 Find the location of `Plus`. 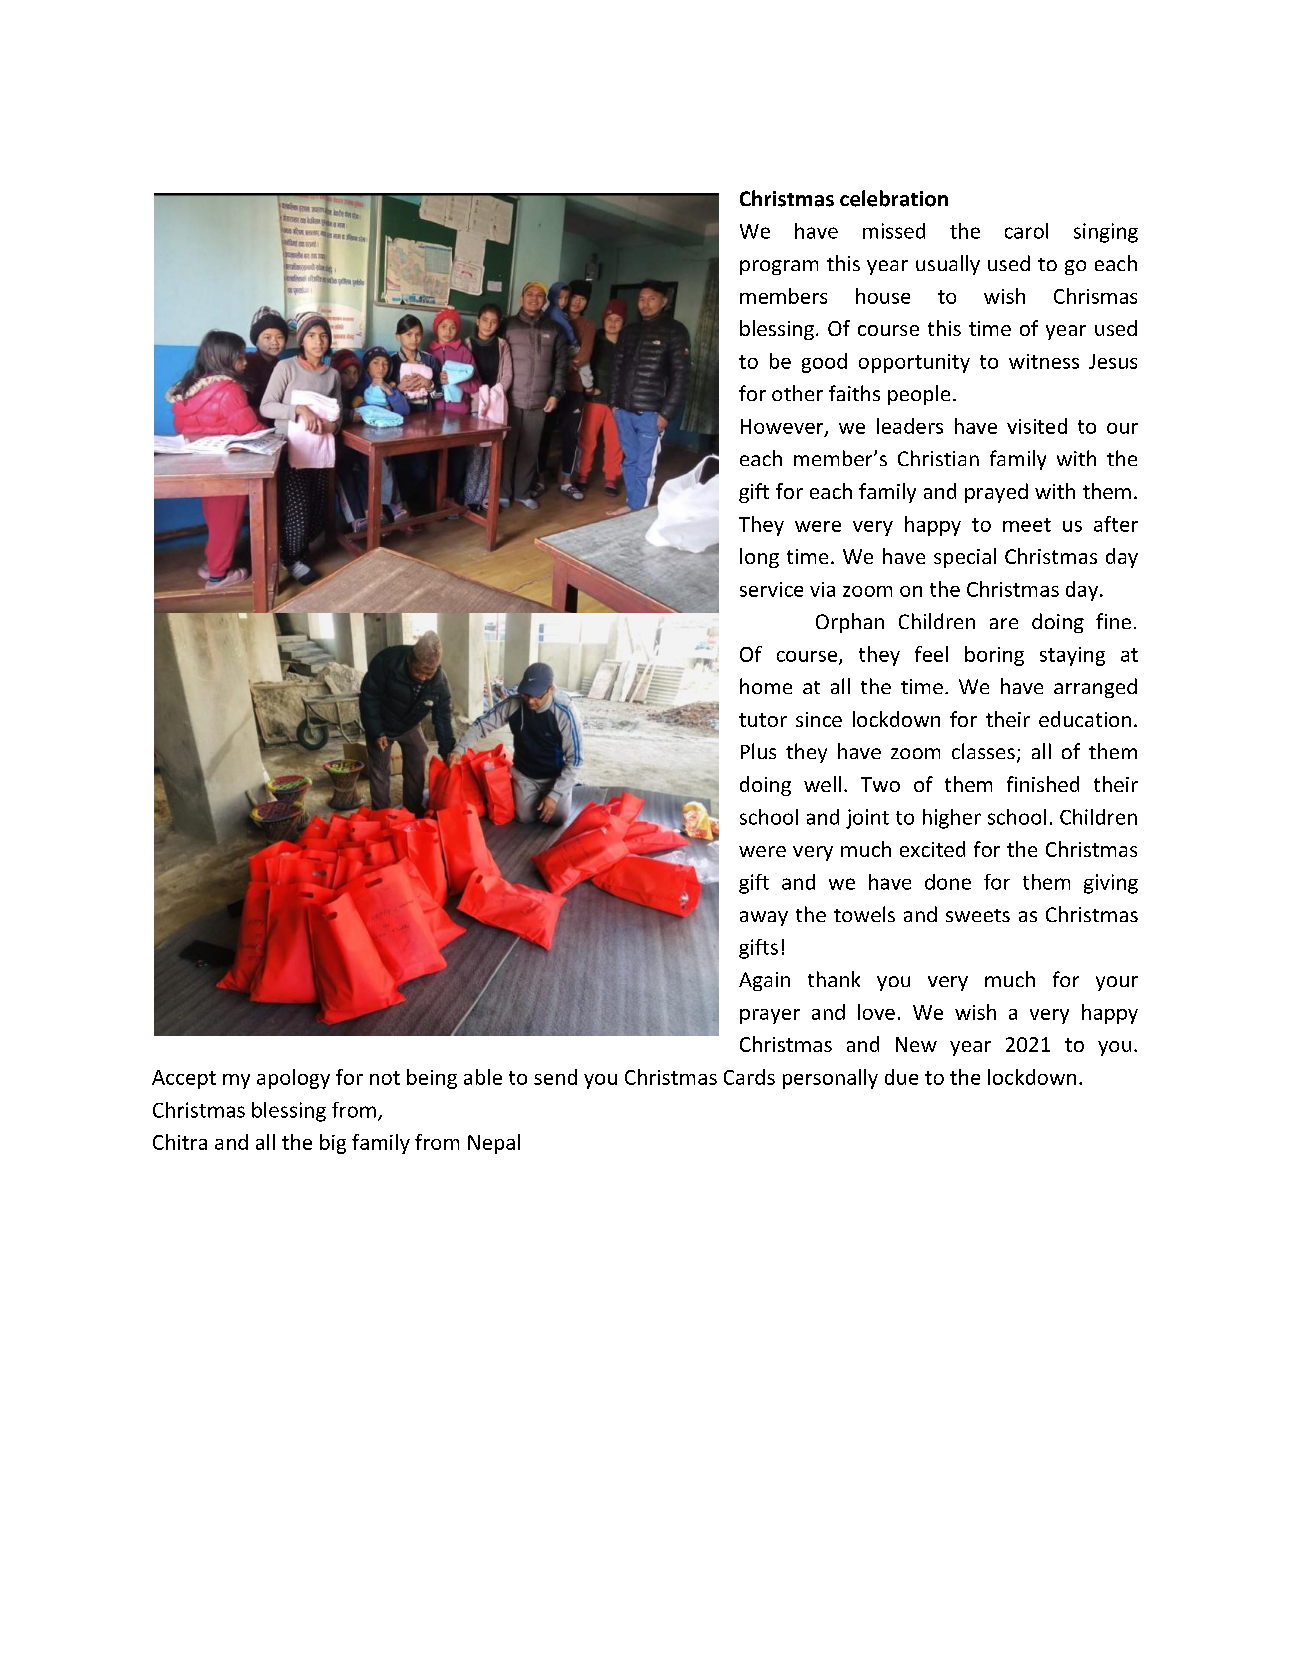

Plus is located at coordinates (758, 751).
